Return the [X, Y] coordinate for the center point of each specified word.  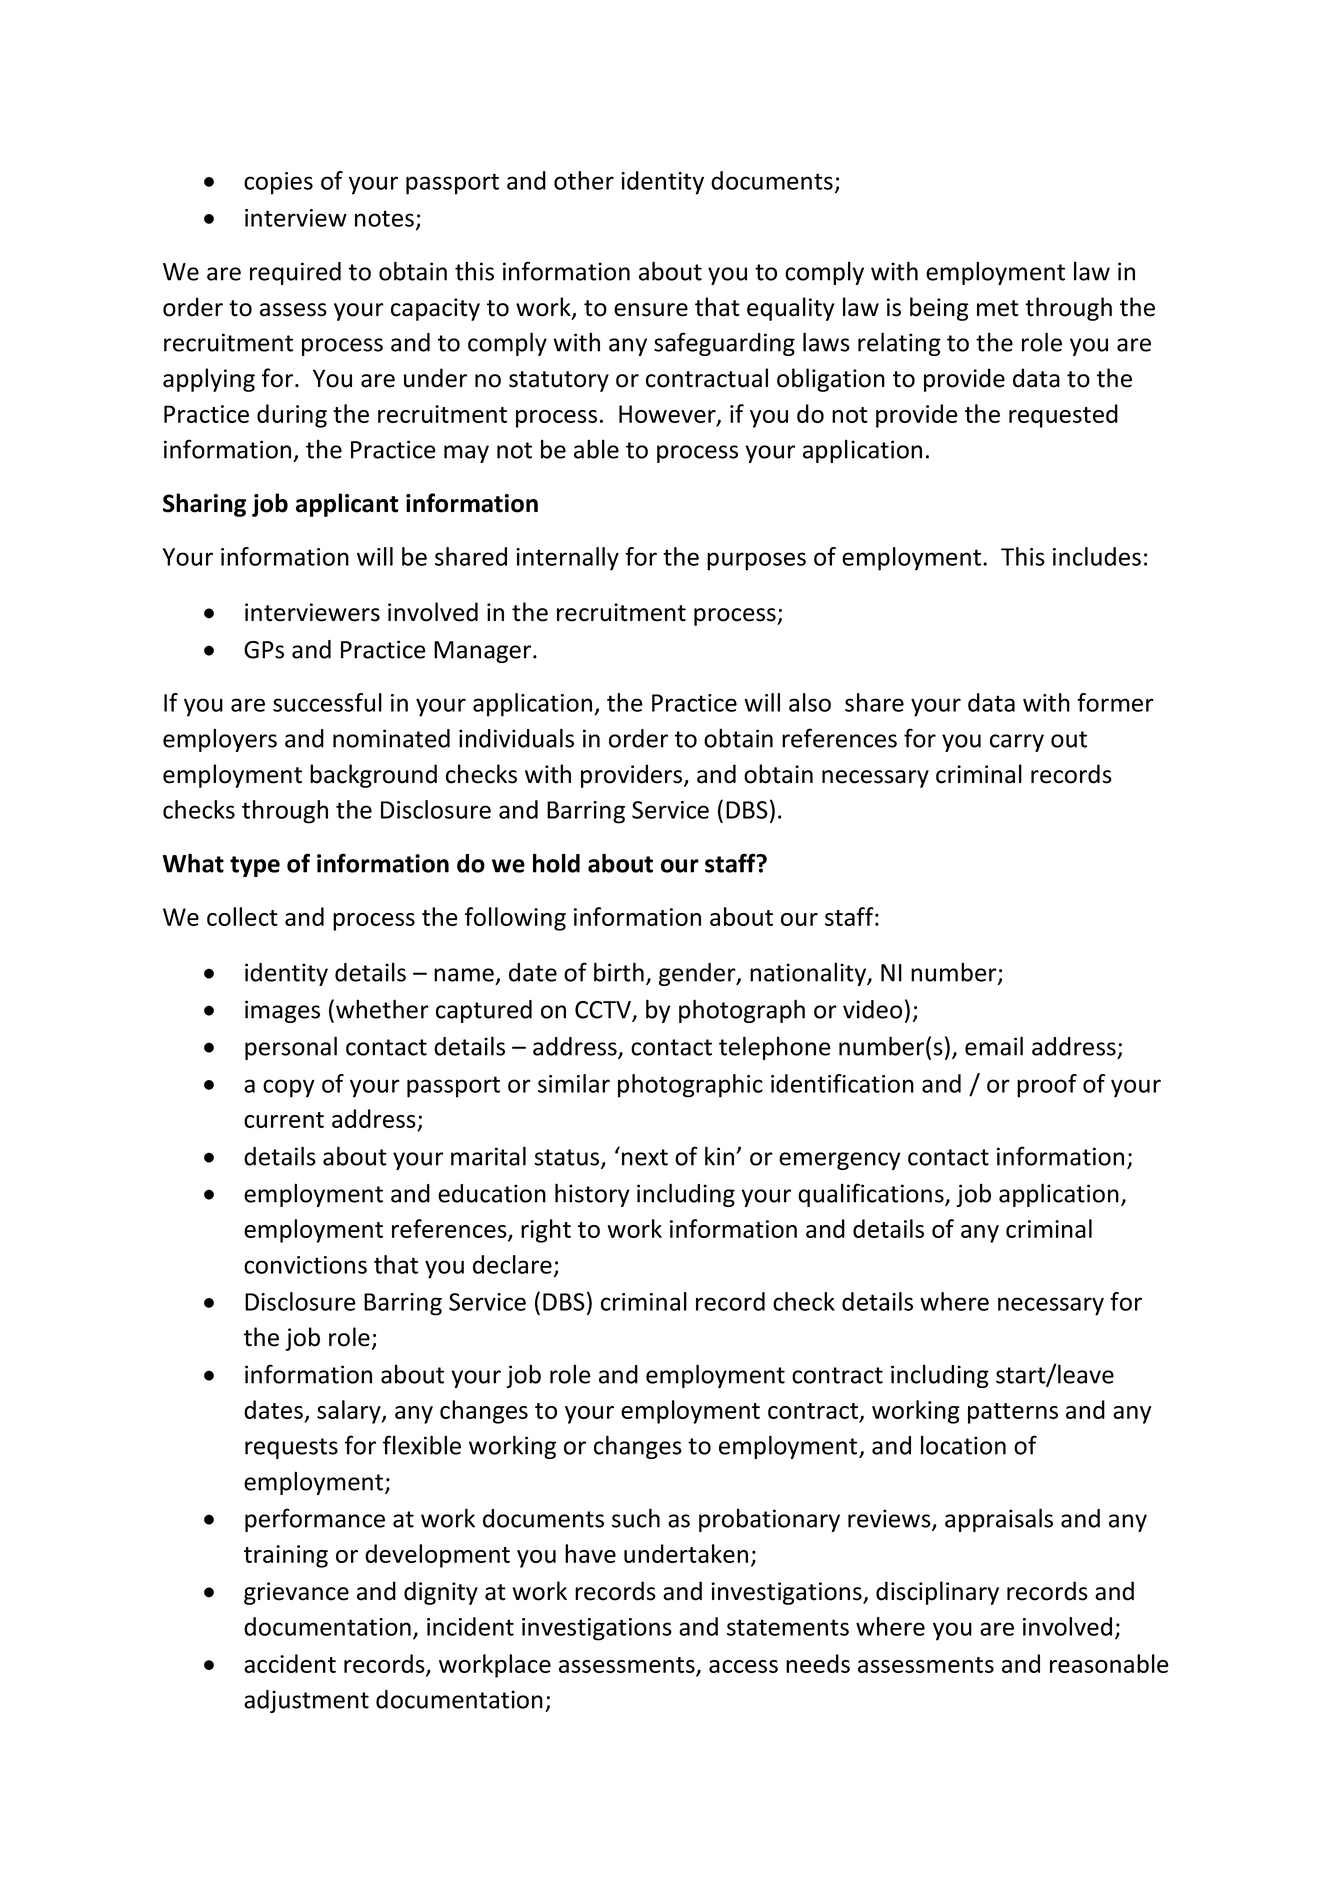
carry [1017, 743]
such [636, 1518]
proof [1047, 1086]
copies [278, 183]
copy [289, 1088]
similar [574, 1083]
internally [567, 559]
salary [350, 1412]
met [998, 308]
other [584, 180]
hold [556, 863]
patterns [1013, 1413]
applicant [347, 505]
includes [1097, 556]
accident [290, 1663]
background [373, 776]
